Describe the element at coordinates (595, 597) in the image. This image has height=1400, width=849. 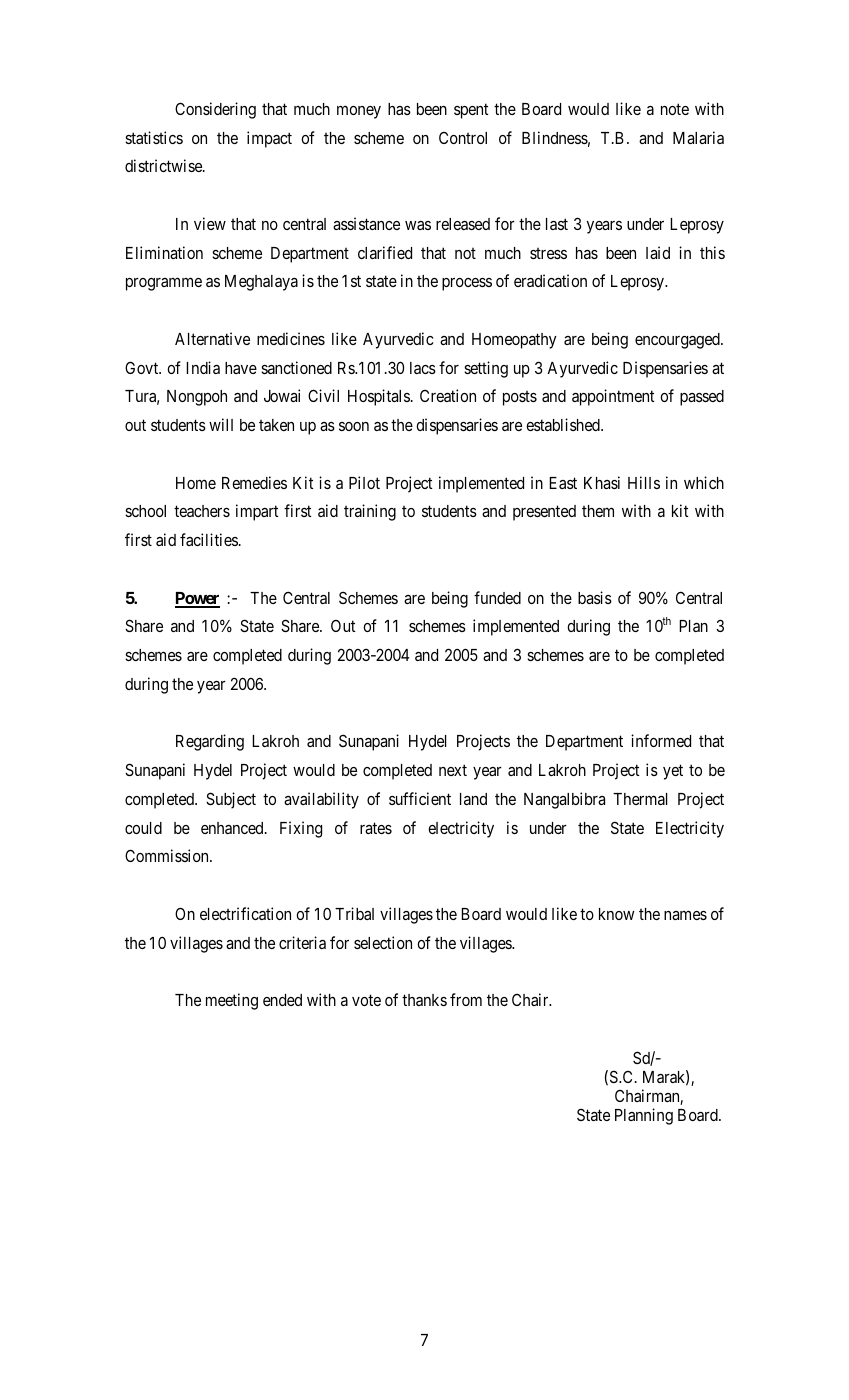
I see `basis` at that location.
